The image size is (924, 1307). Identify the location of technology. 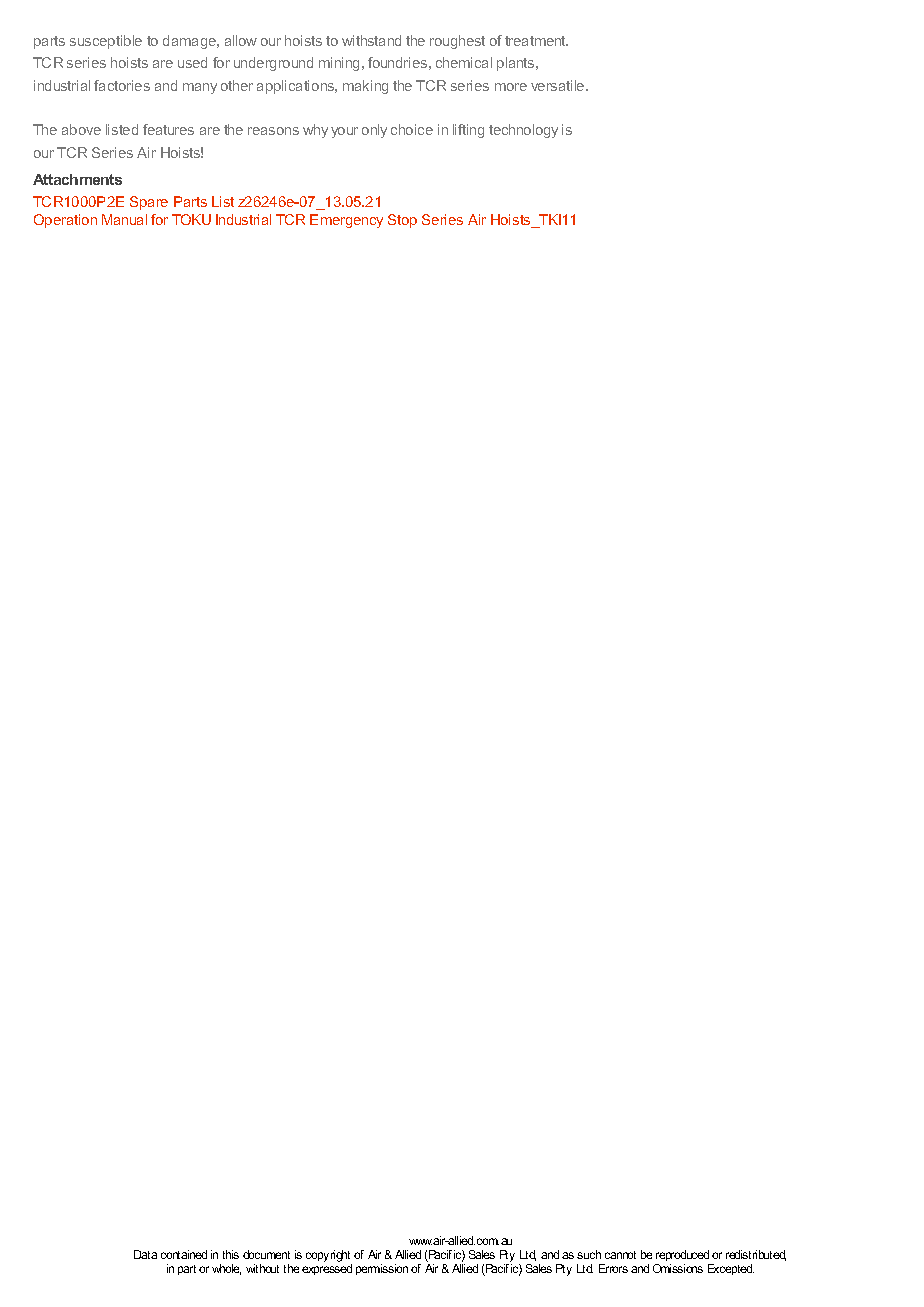
(523, 131).
